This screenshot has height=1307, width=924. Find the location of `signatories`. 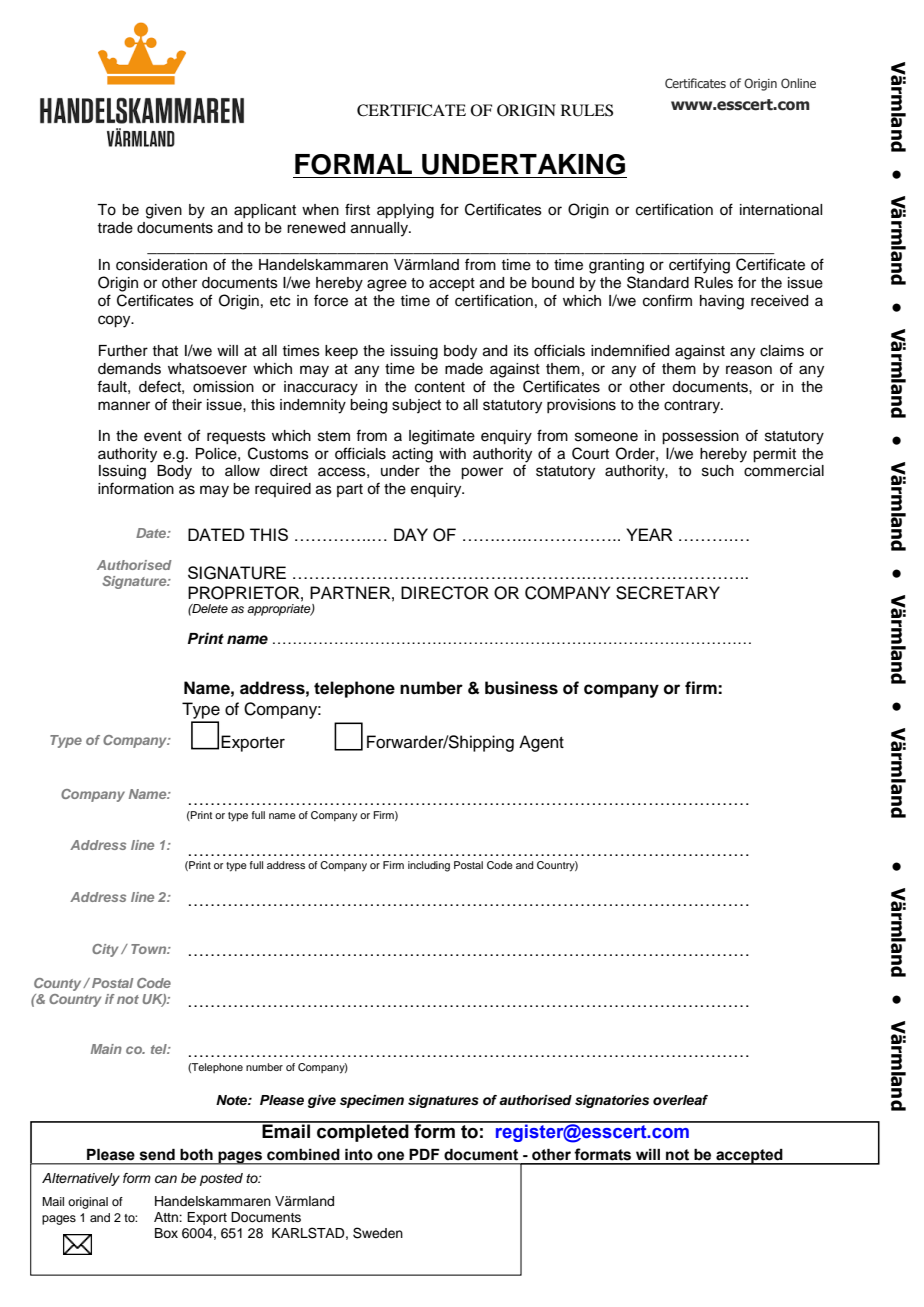

signatories is located at coordinates (612, 1101).
